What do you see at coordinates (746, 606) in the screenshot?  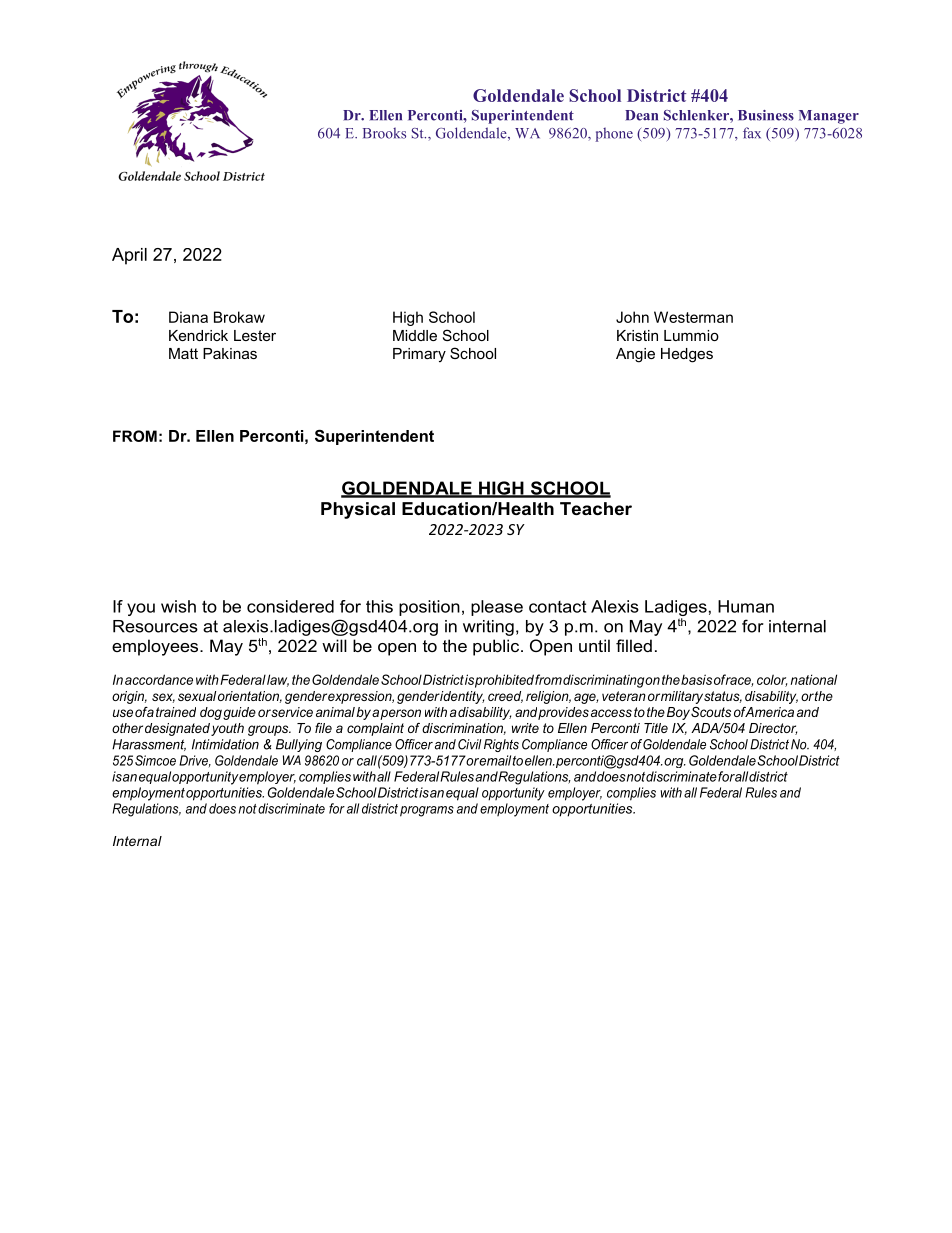 I see `Human` at bounding box center [746, 606].
